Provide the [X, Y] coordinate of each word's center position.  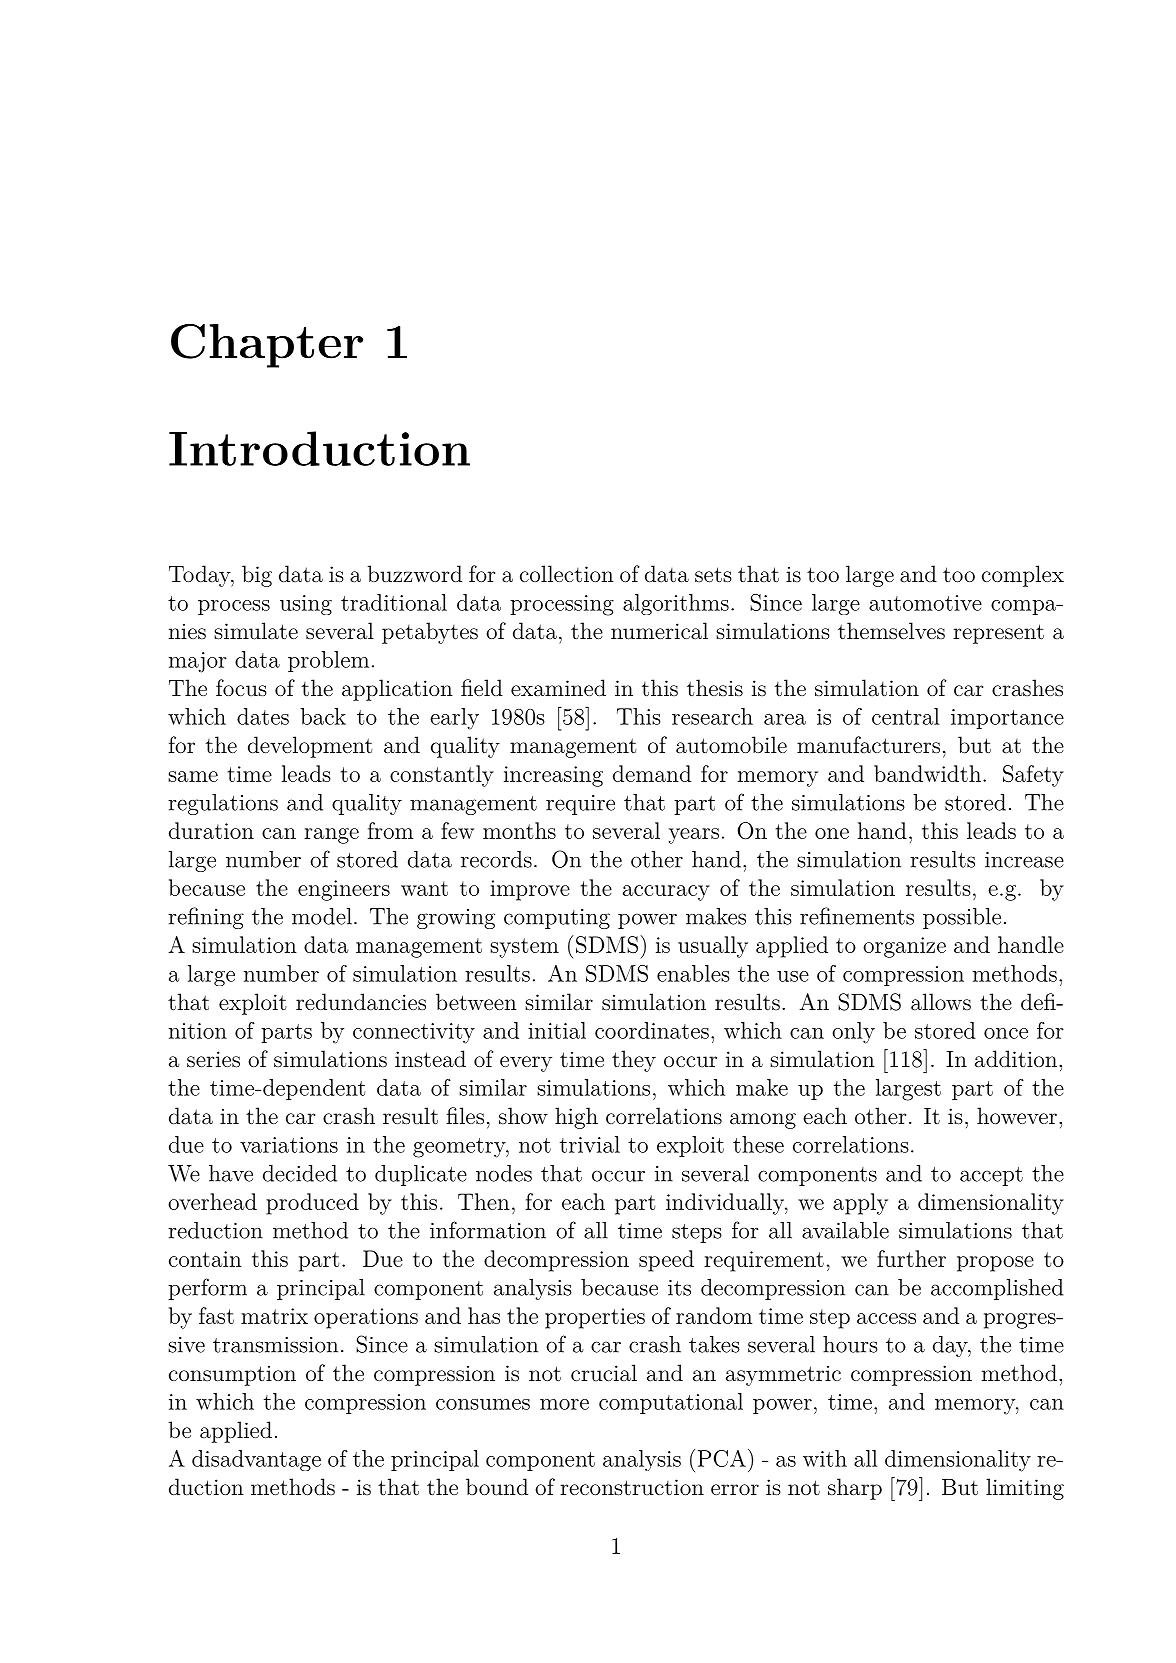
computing [557, 919]
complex [1023, 576]
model [322, 916]
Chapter [267, 346]
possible [962, 918]
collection [567, 574]
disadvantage [256, 1460]
